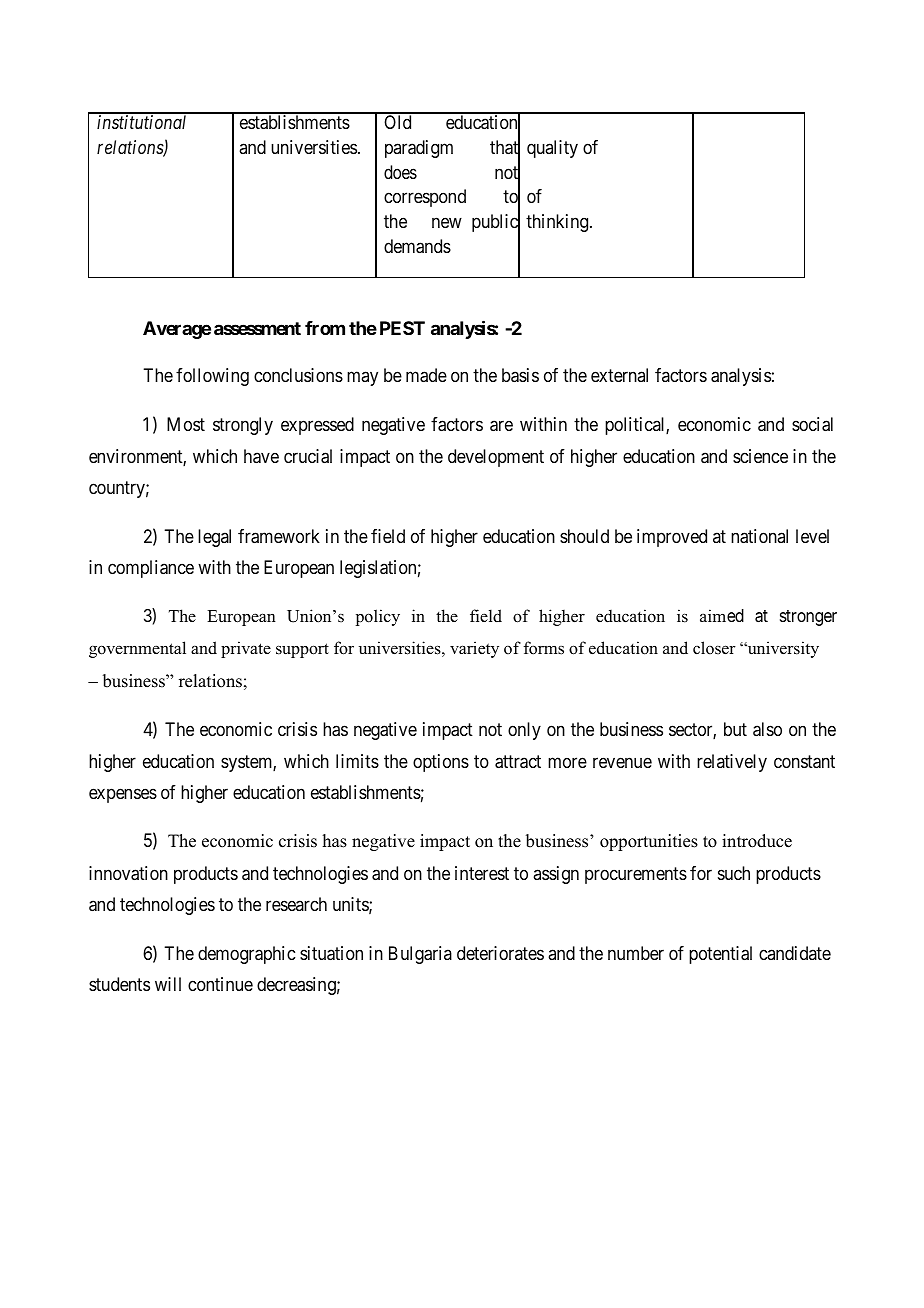  What do you see at coordinates (501, 426) in the document?
I see `are` at bounding box center [501, 426].
